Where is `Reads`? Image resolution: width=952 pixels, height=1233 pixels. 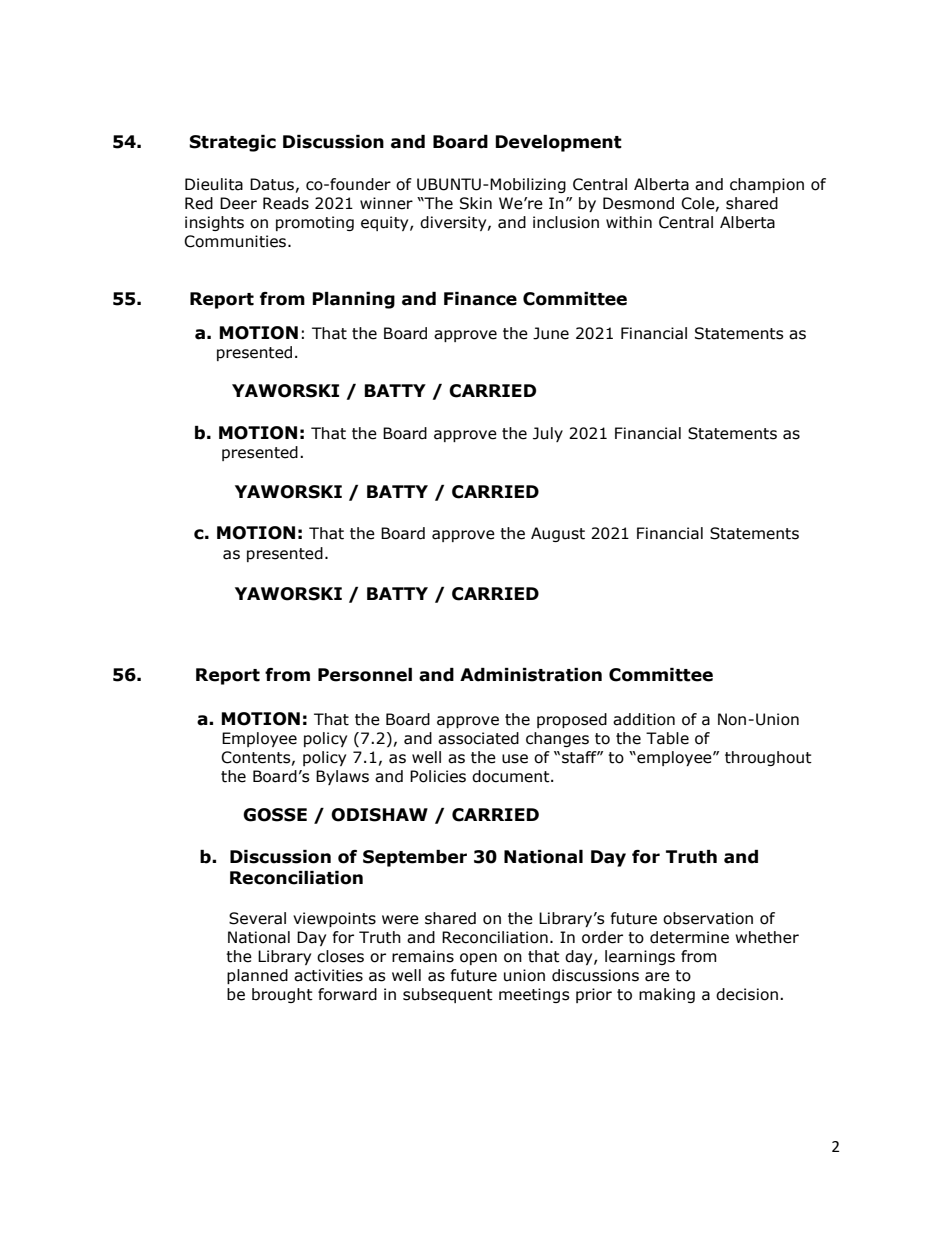 Reads is located at coordinates (286, 203).
